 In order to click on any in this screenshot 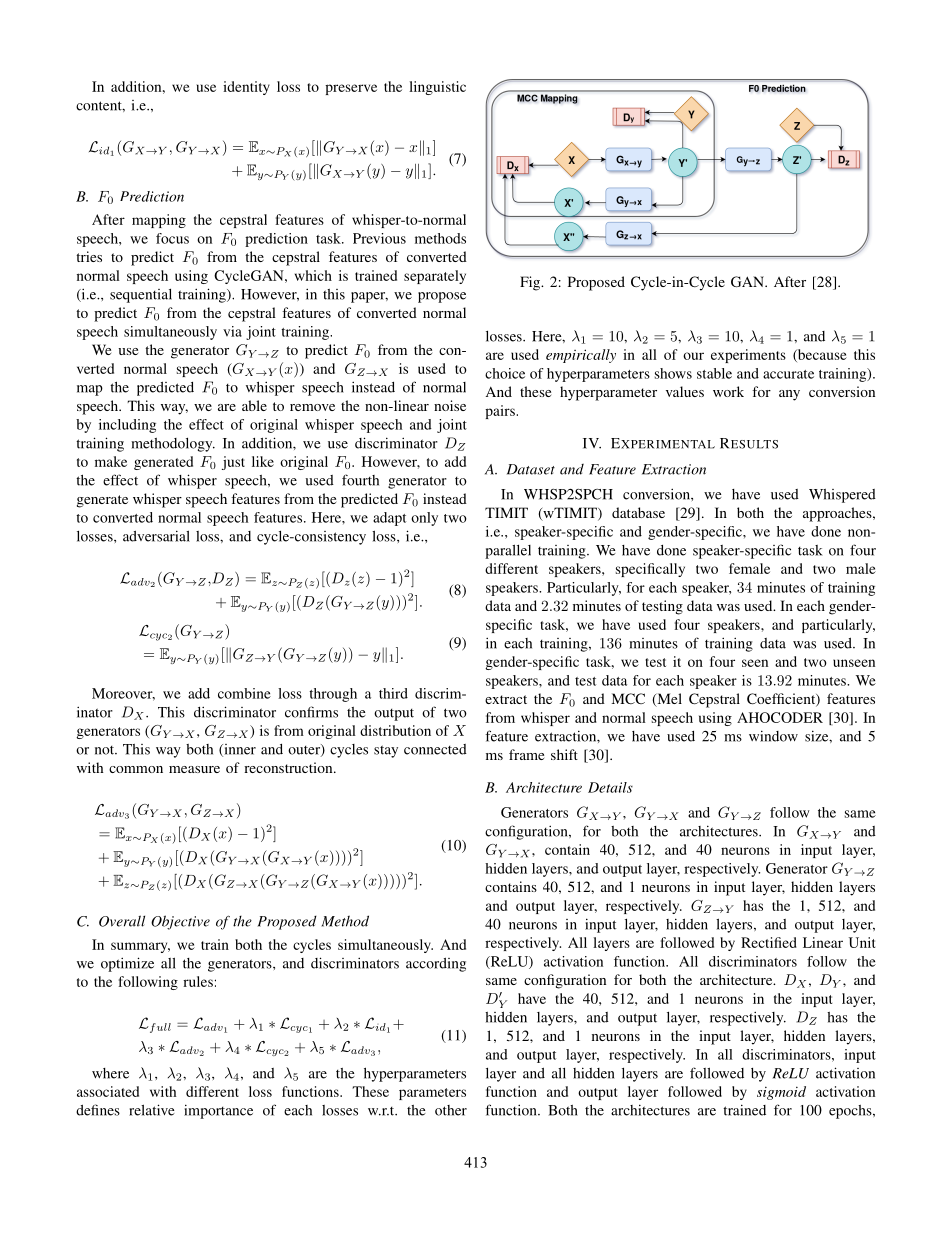, I will do `click(789, 395)`.
